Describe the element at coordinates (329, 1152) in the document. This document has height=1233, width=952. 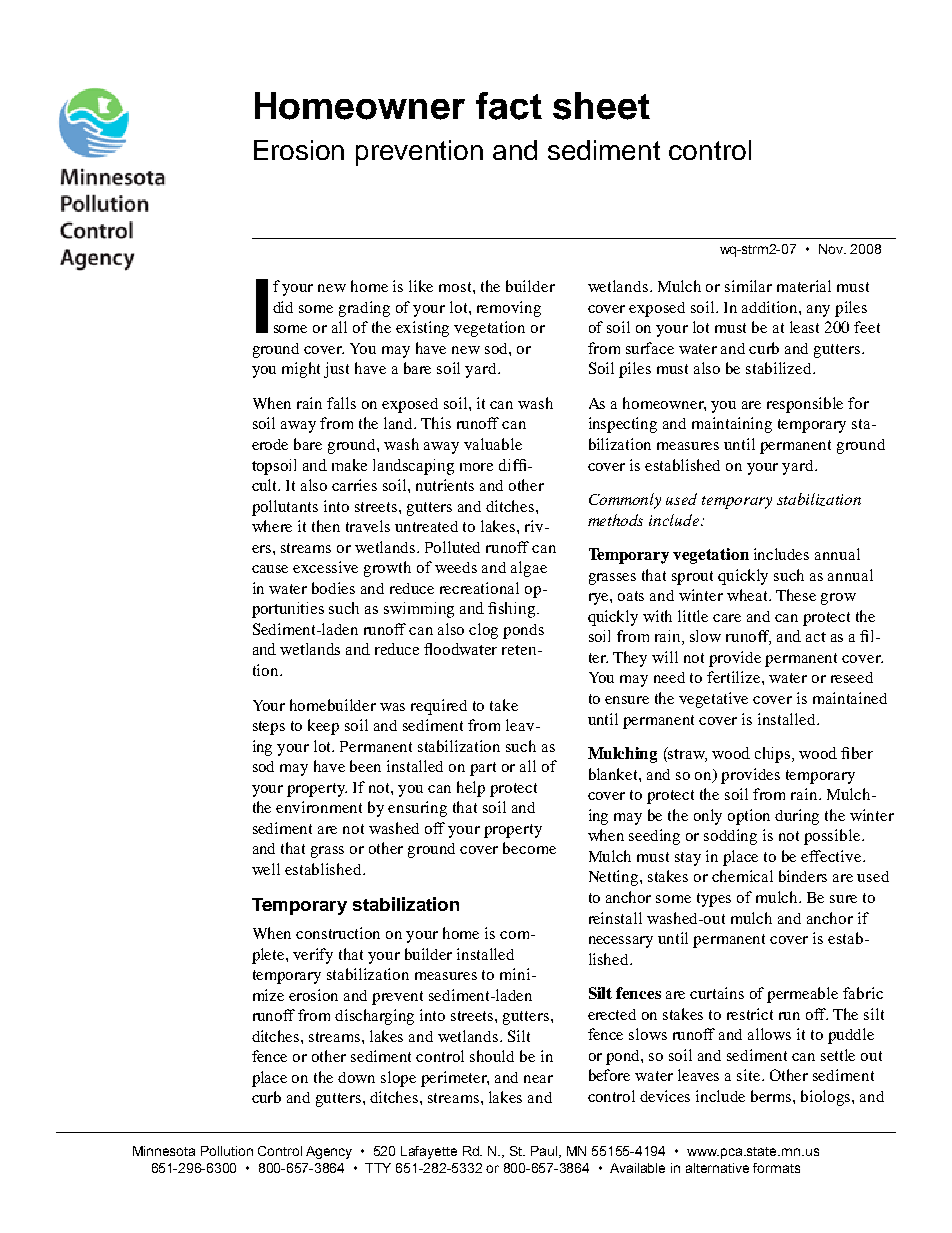
I see `Agency` at that location.
